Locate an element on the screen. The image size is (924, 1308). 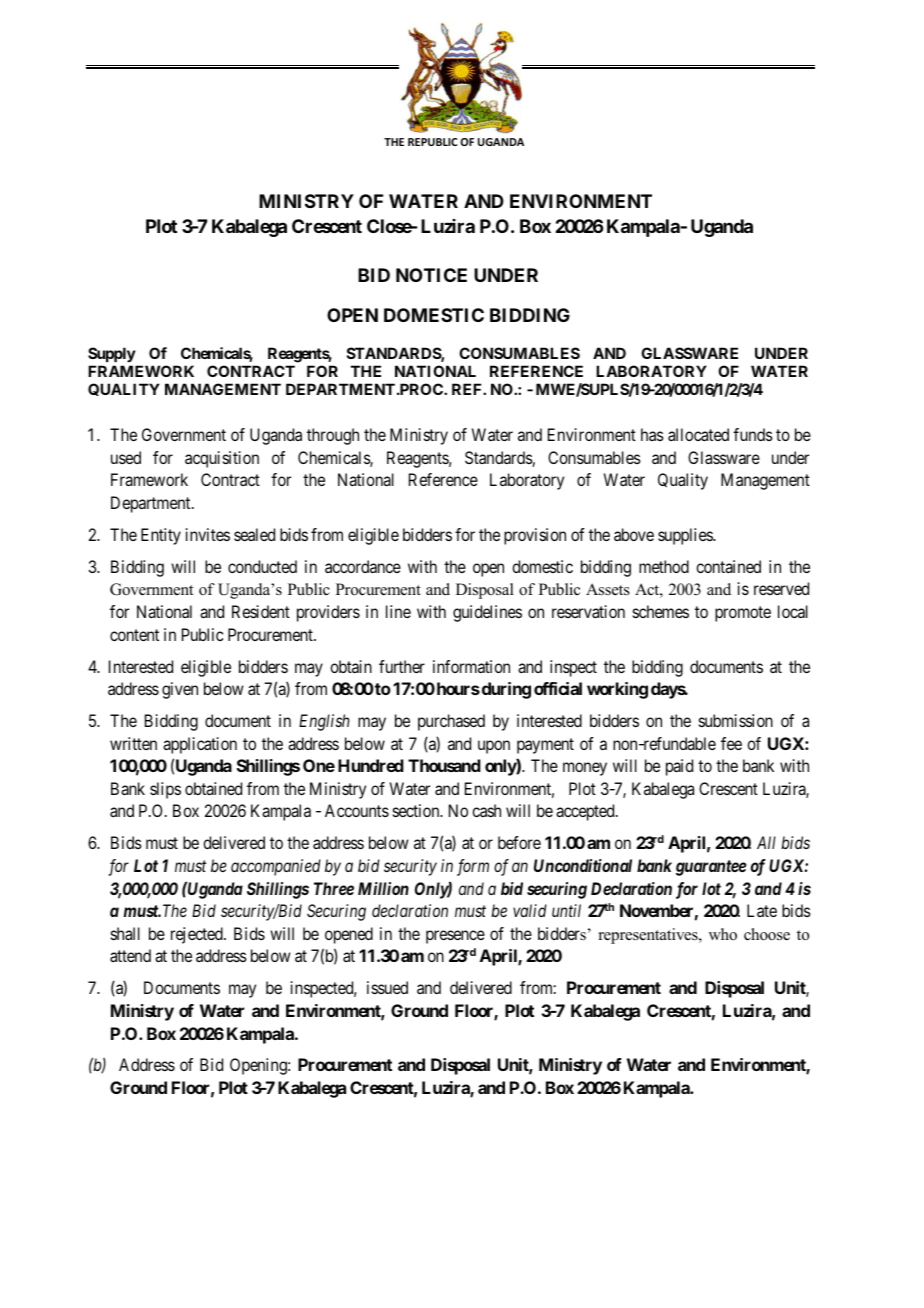
further is located at coordinates (402, 666).
